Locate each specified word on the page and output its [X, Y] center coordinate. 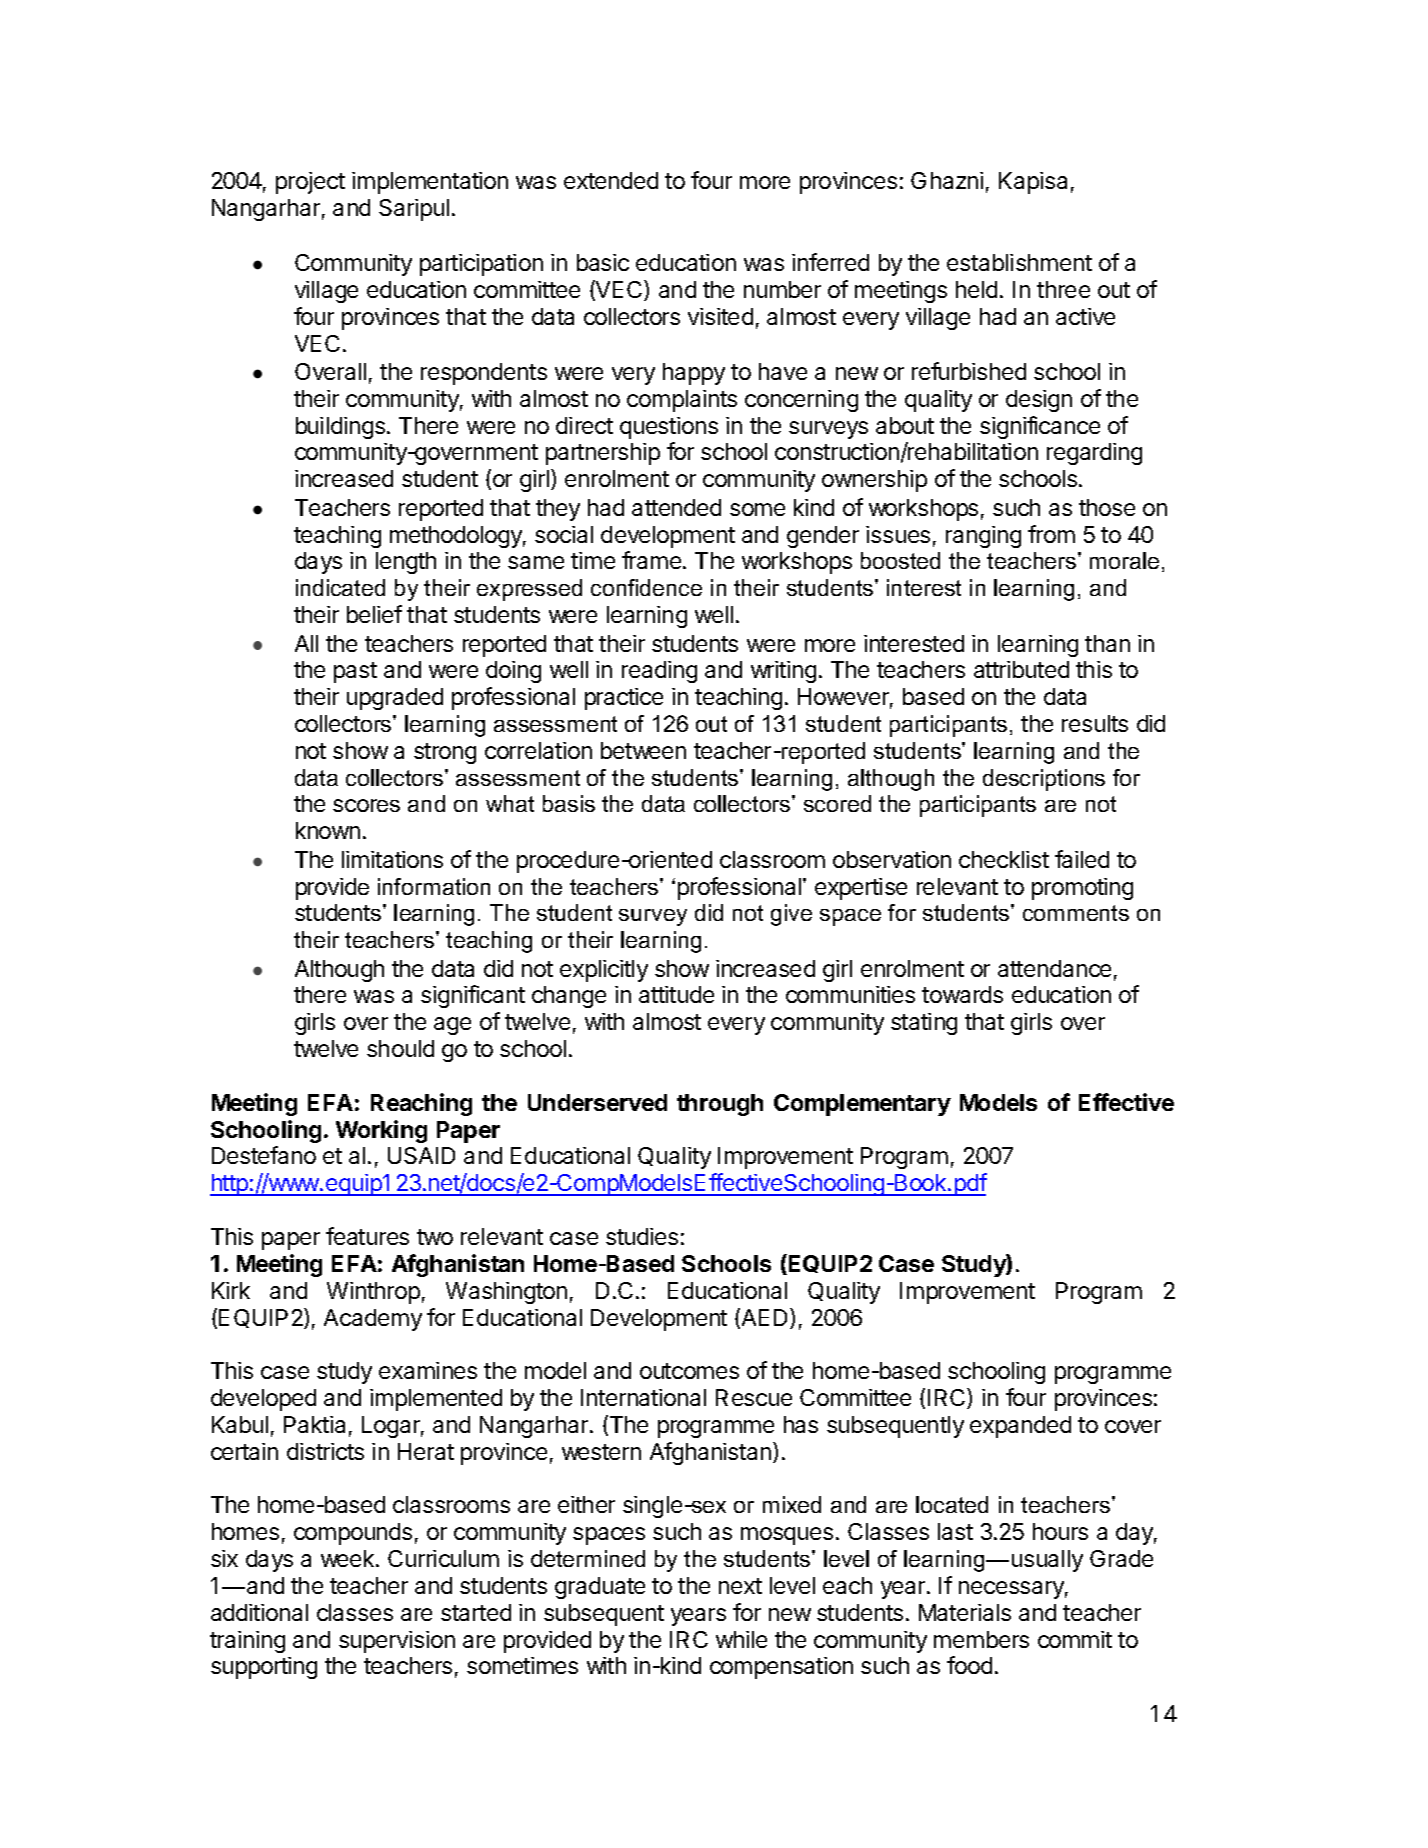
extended [611, 180]
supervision [397, 1642]
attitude [676, 994]
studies [642, 1236]
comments [1076, 913]
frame [653, 560]
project [310, 183]
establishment [1019, 262]
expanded [1020, 1427]
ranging [983, 537]
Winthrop [373, 1293]
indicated [340, 587]
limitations [392, 859]
